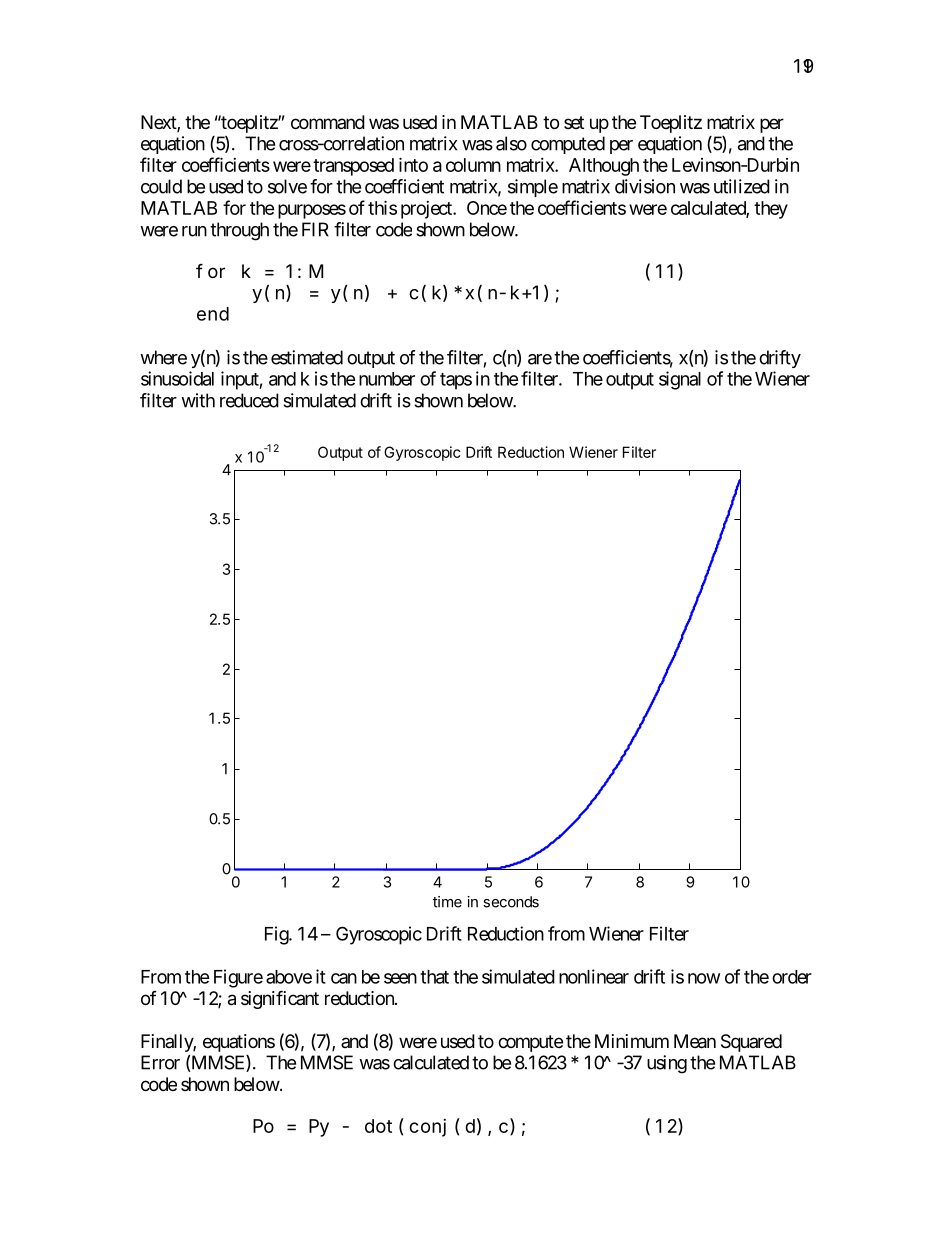 This image has height=1233, width=952. Describe the element at coordinates (160, 1062) in the image. I see `Error` at that location.
